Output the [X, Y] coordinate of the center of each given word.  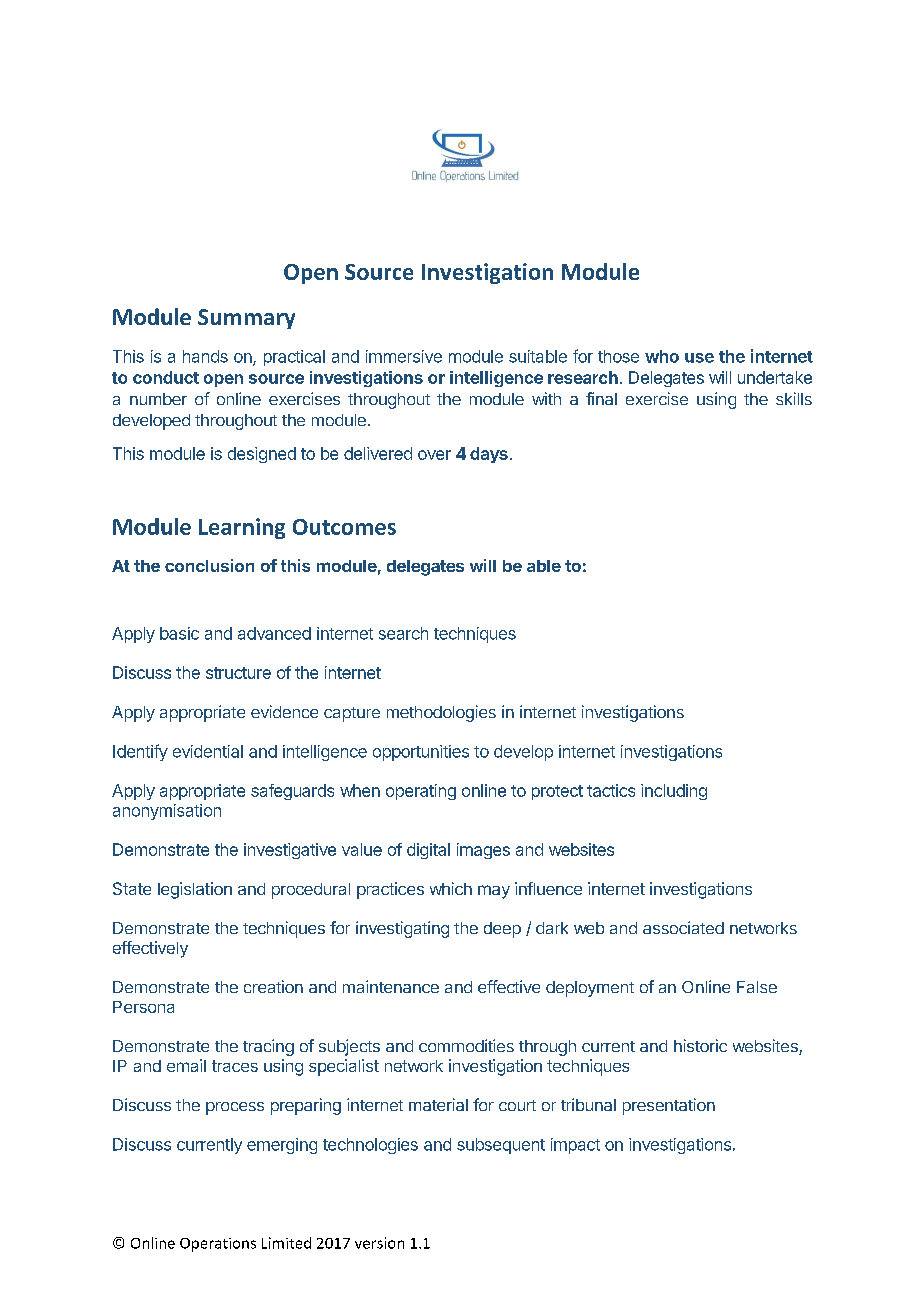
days [489, 455]
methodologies [441, 713]
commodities [466, 1045]
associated [683, 927]
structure [238, 673]
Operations [218, 1245]
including [674, 792]
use [699, 358]
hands [205, 356]
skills [794, 398]
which [451, 888]
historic [700, 1045]
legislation [195, 890]
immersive [404, 356]
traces [235, 1066]
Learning [242, 528]
